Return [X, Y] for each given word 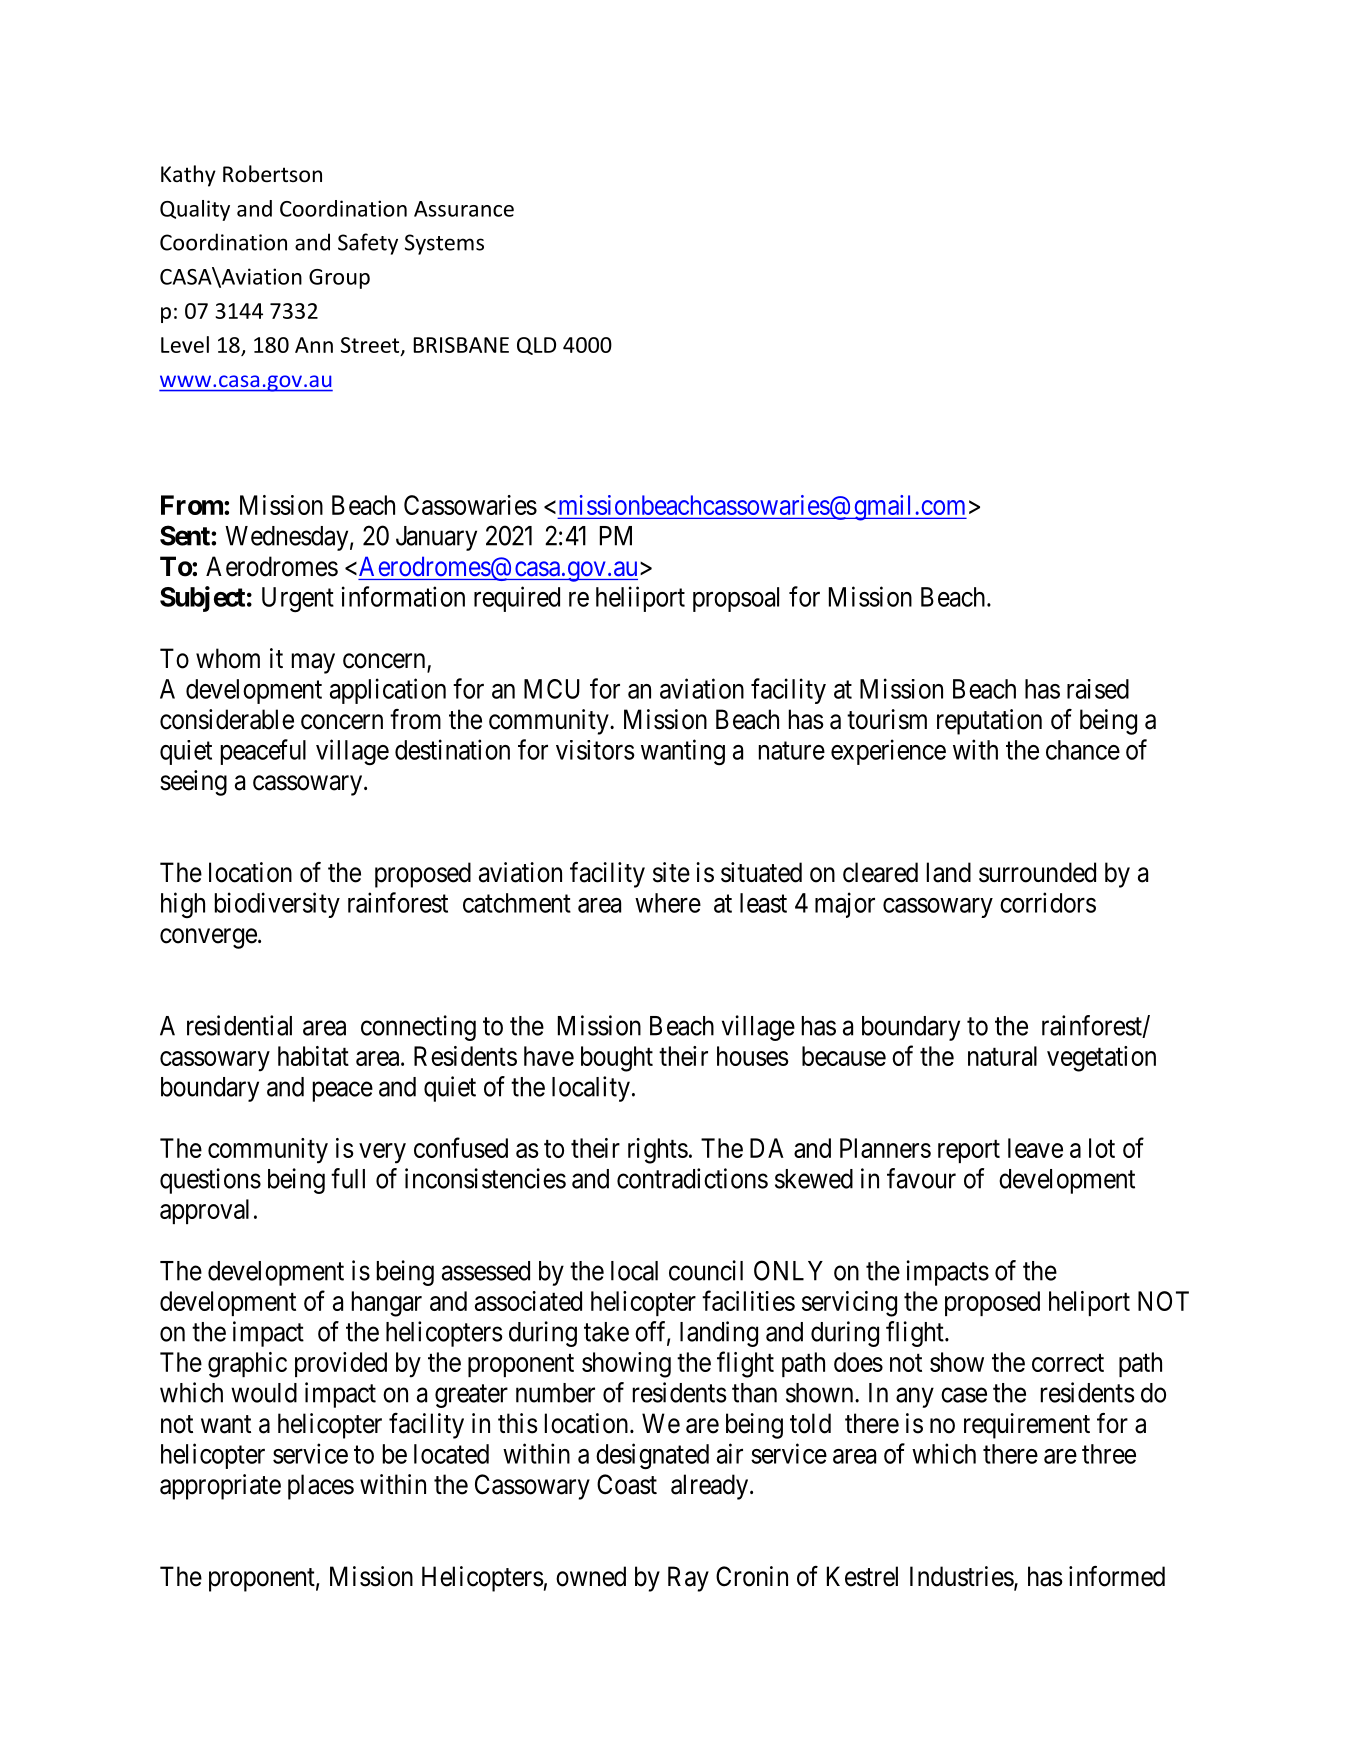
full [348, 1178]
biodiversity [277, 905]
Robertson [272, 174]
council [706, 1270]
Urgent [298, 600]
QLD [536, 346]
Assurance [464, 209]
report [969, 1151]
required [517, 599]
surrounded [1037, 872]
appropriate [220, 1487]
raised [1098, 689]
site [671, 872]
